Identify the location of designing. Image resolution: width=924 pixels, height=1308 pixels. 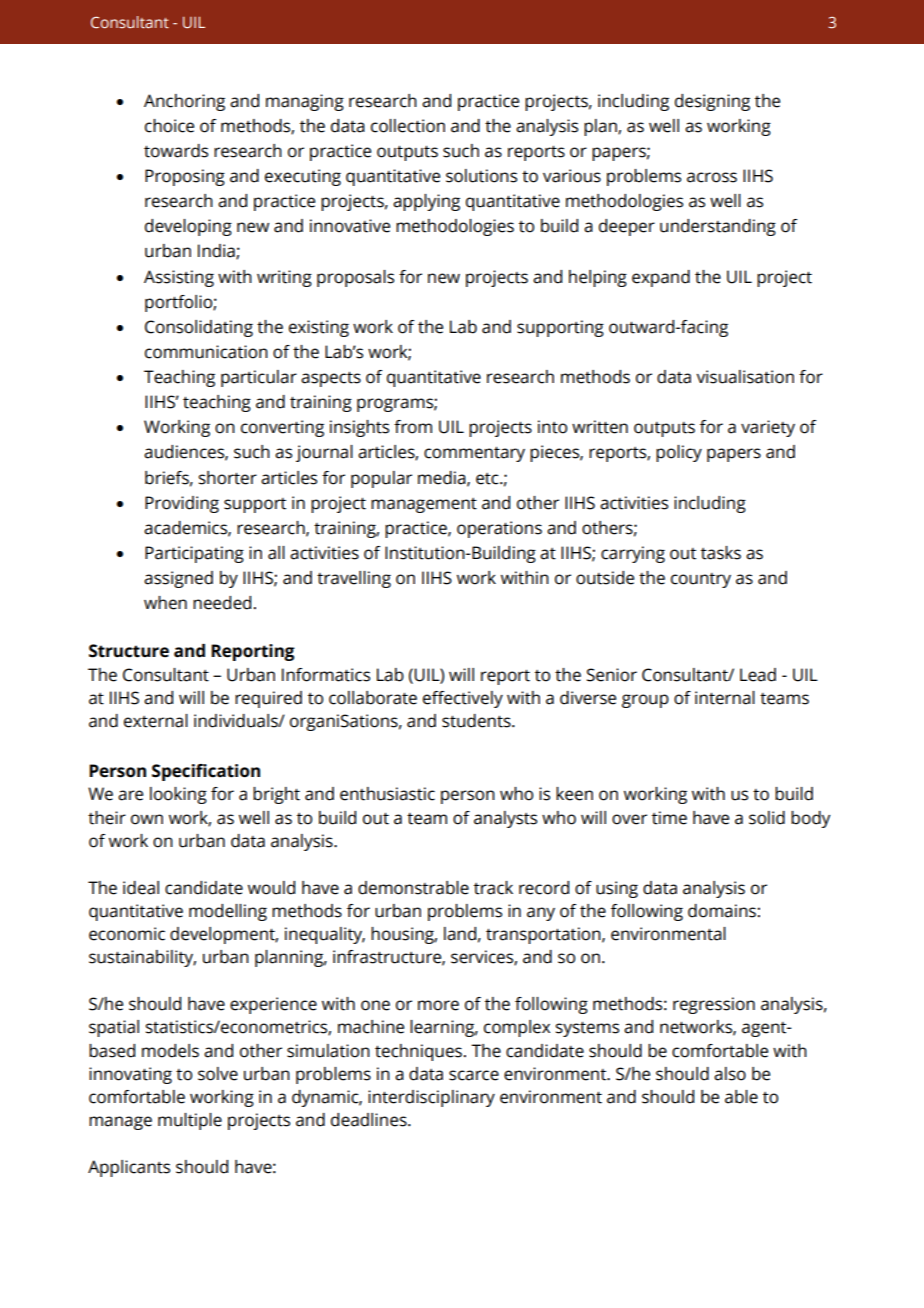
(712, 102).
